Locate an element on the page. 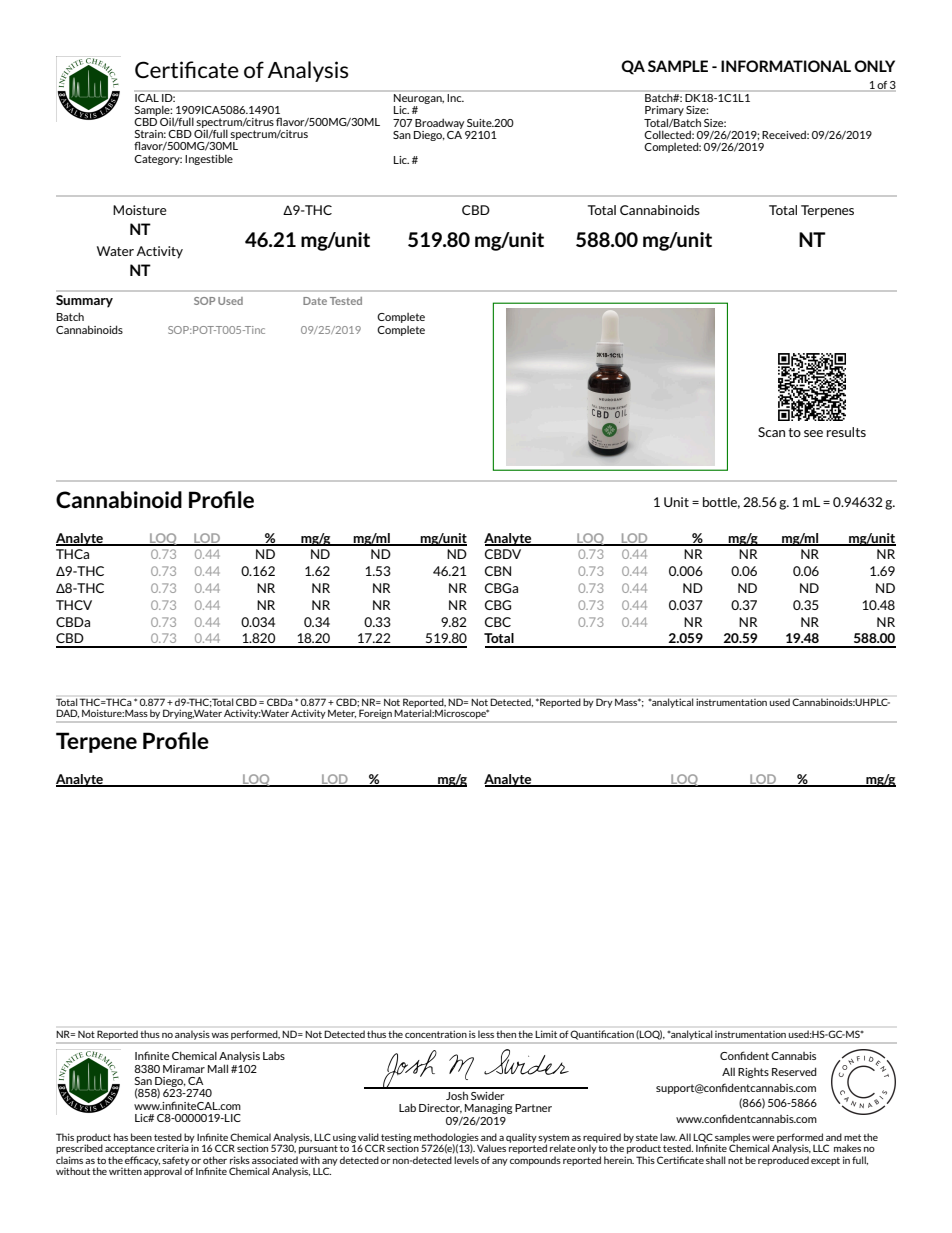  Primary is located at coordinates (664, 112).
